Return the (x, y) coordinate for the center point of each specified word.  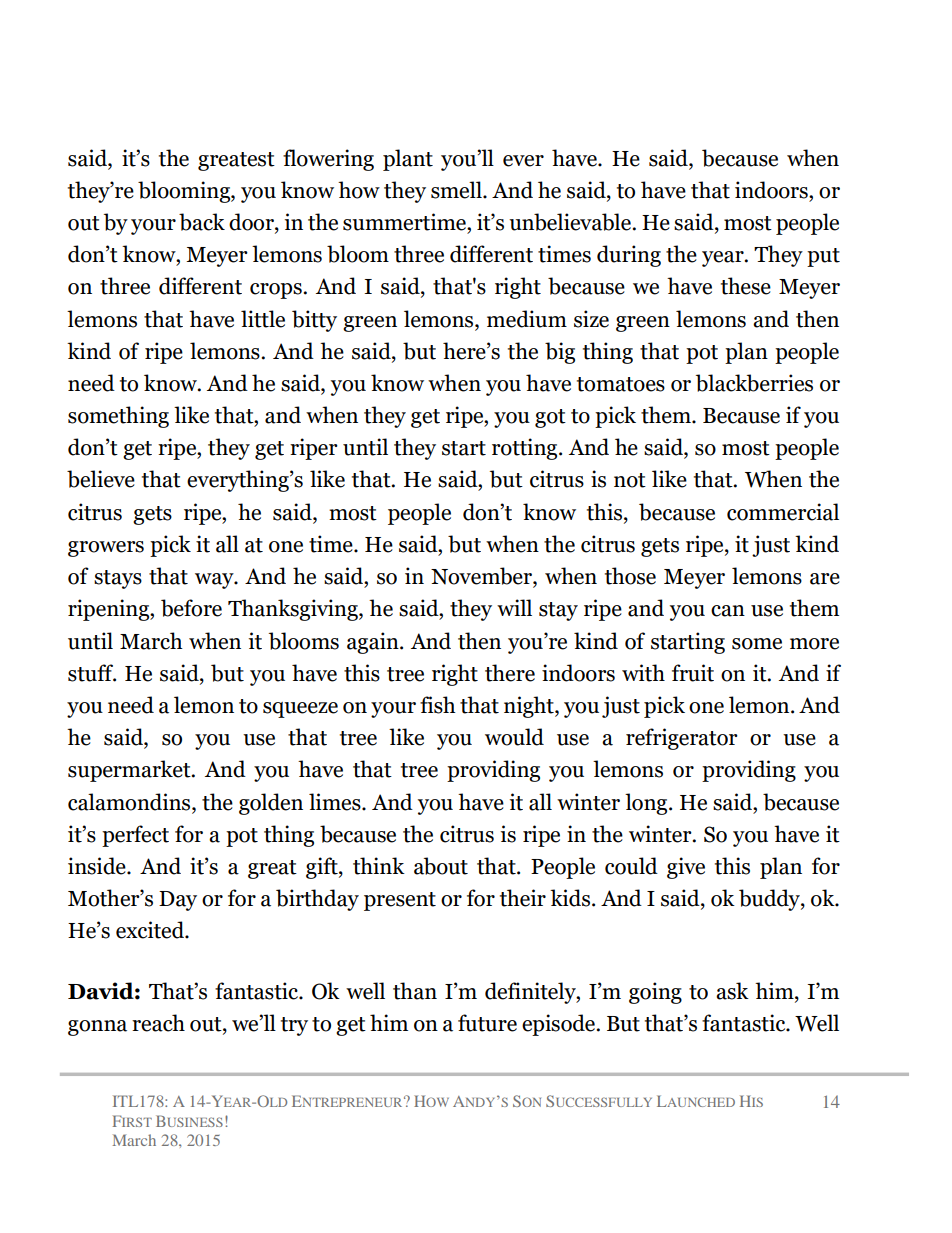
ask (732, 991)
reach (158, 1023)
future (487, 1023)
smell (457, 190)
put (823, 257)
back (202, 222)
